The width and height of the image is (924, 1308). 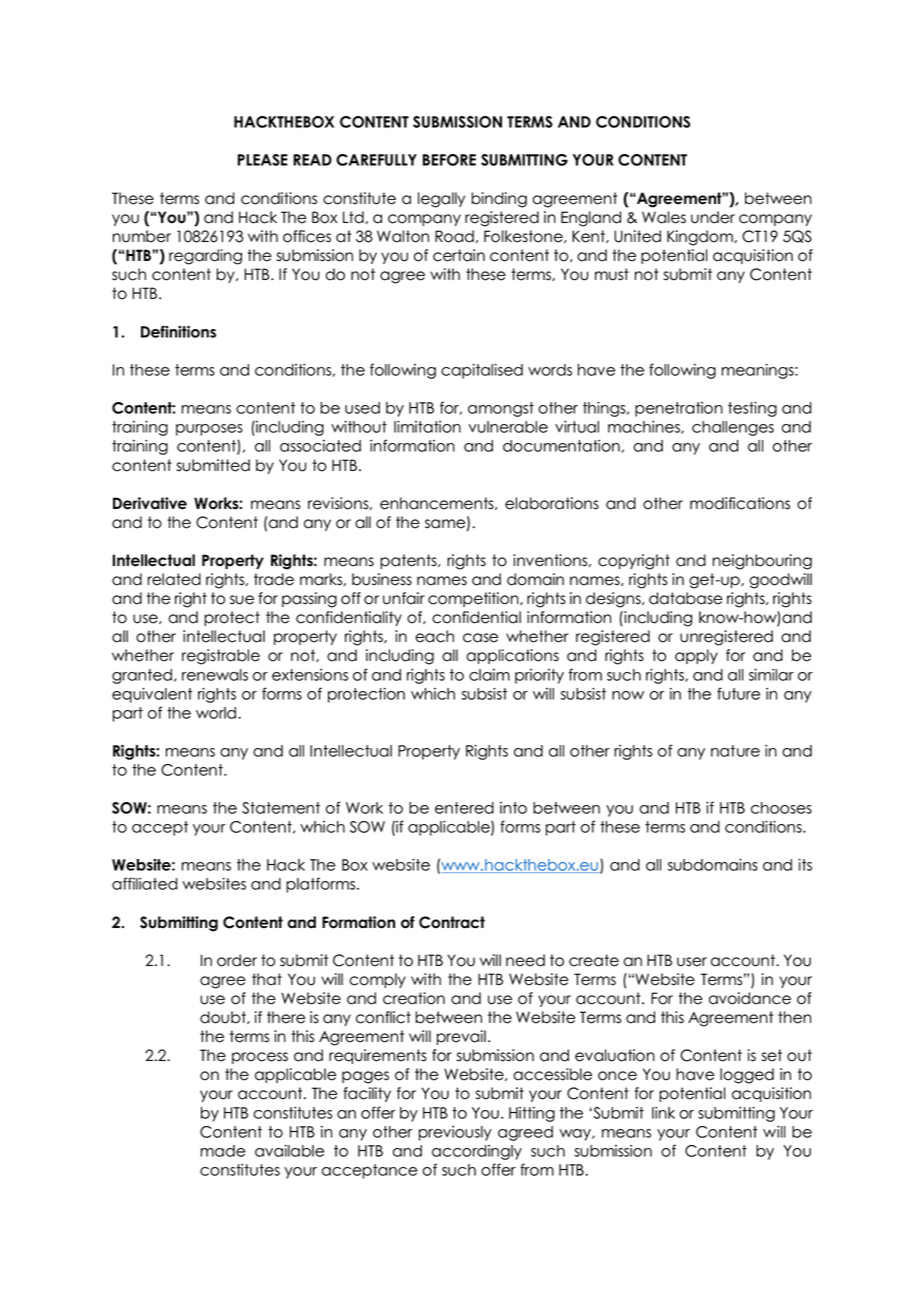 I want to click on renewals, so click(x=215, y=675).
